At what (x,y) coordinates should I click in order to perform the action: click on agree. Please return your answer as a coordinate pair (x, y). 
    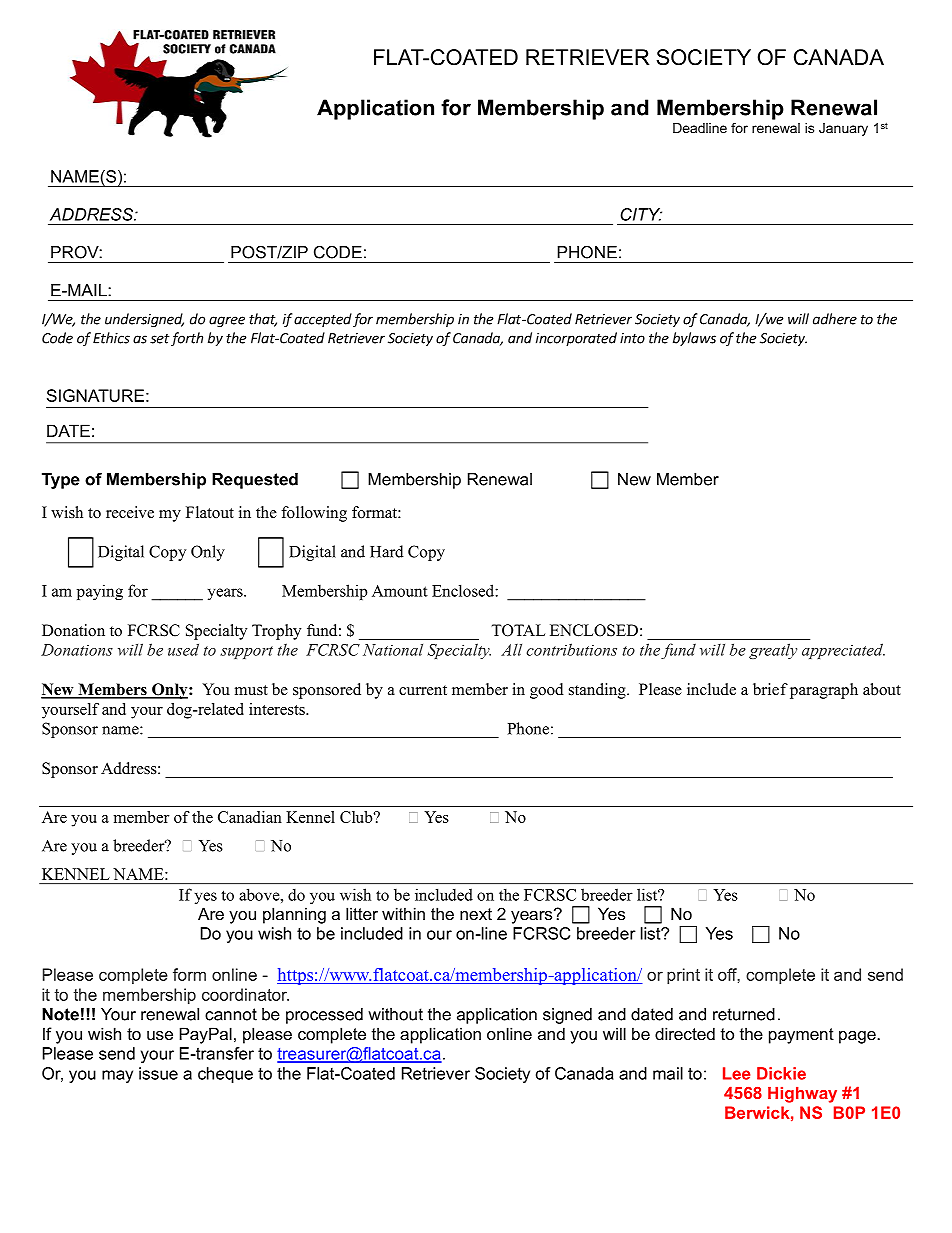
    Looking at the image, I should click on (227, 321).
